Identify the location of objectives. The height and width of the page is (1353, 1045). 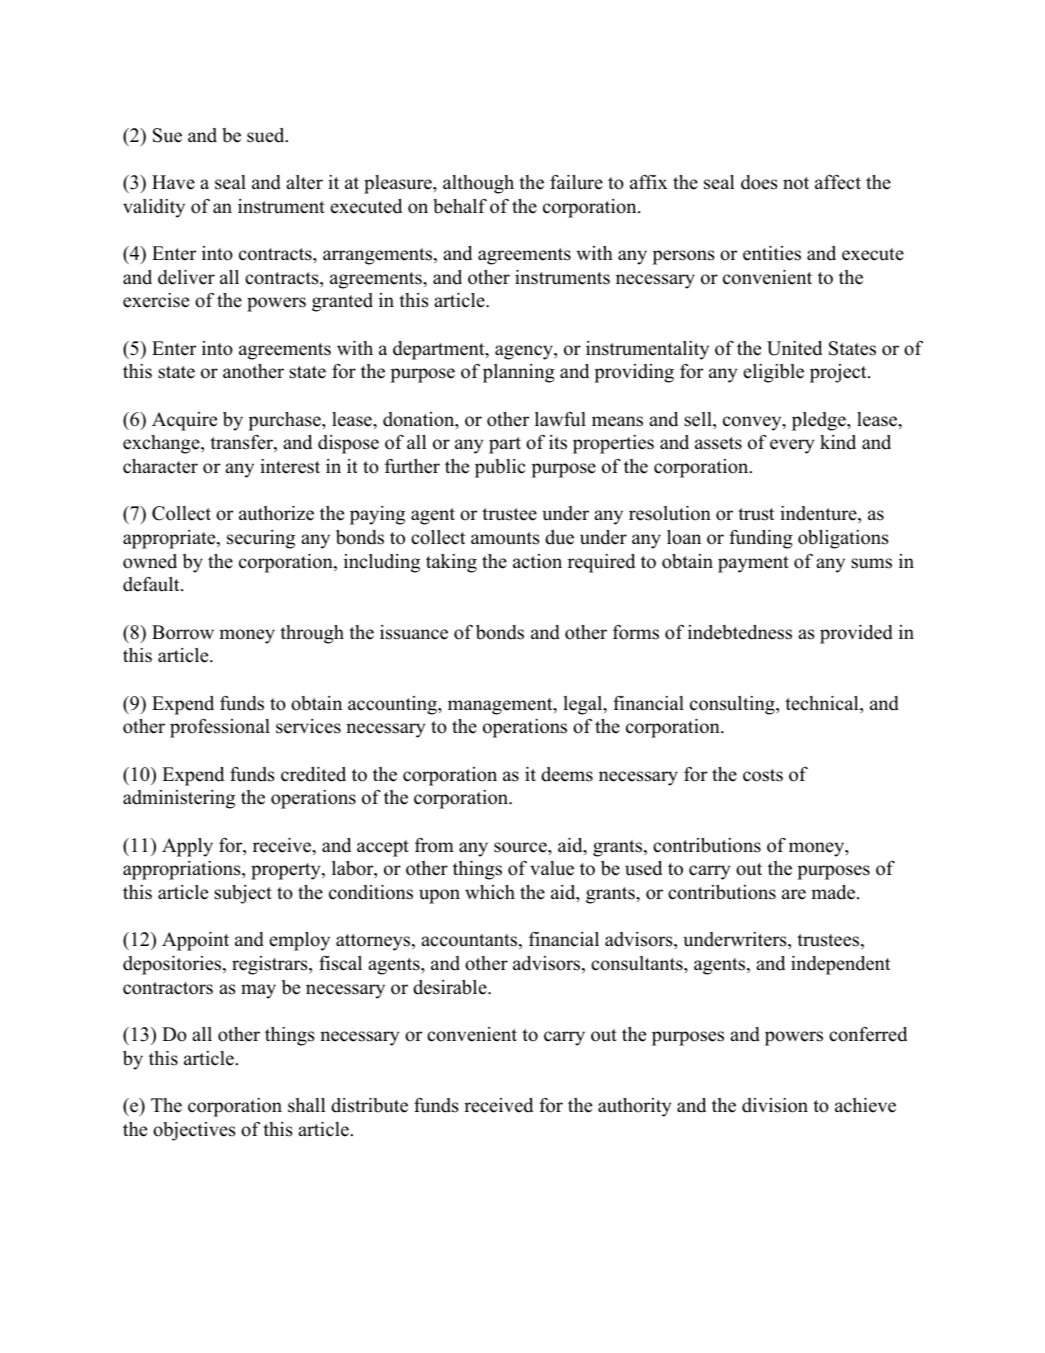
(194, 1131).
